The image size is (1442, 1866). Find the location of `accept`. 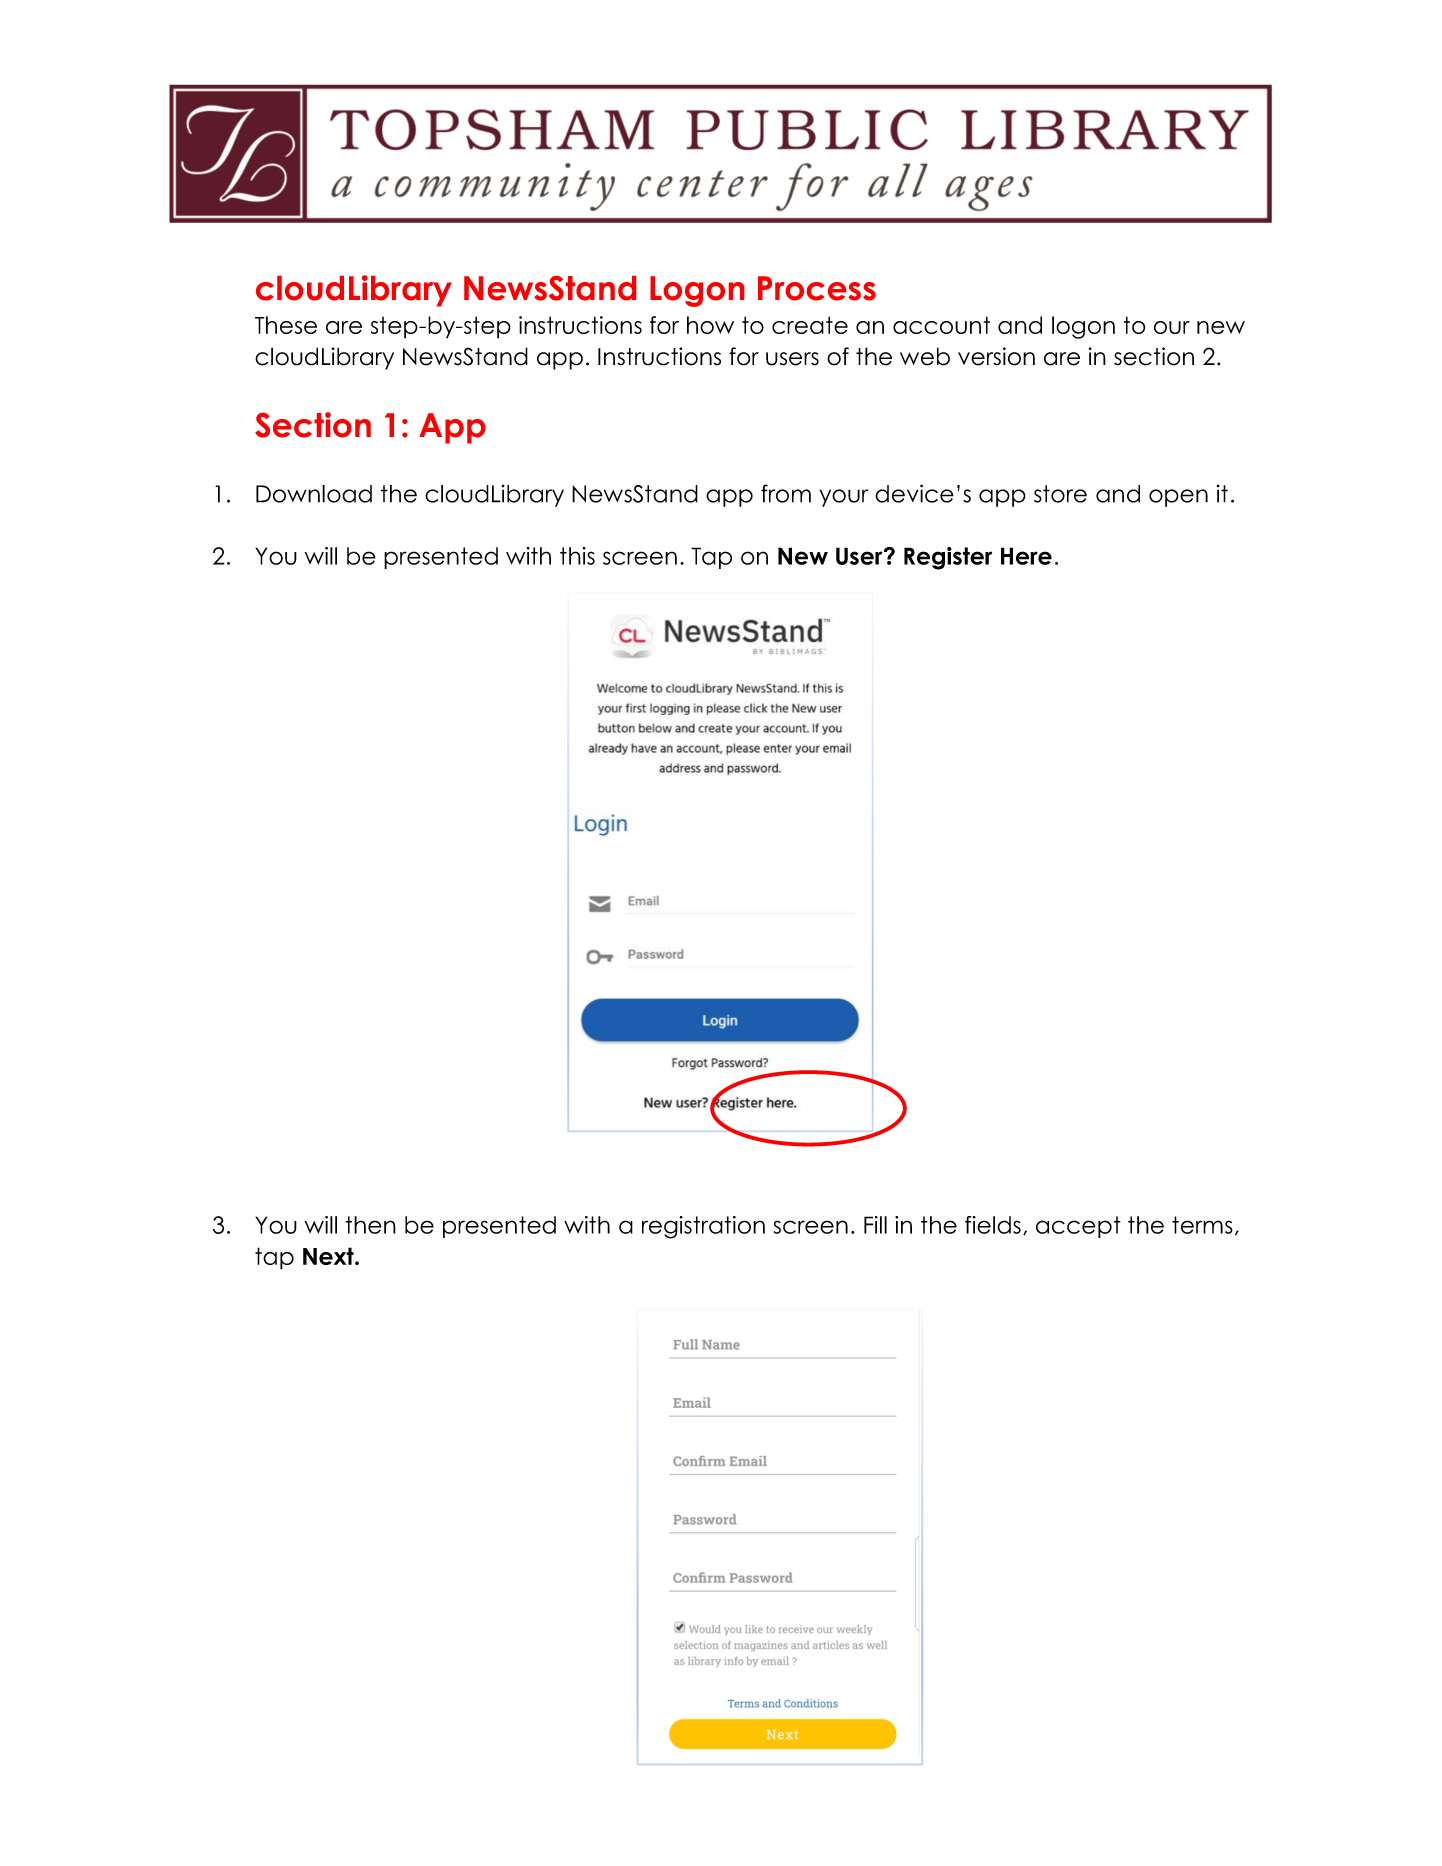

accept is located at coordinates (1078, 1227).
